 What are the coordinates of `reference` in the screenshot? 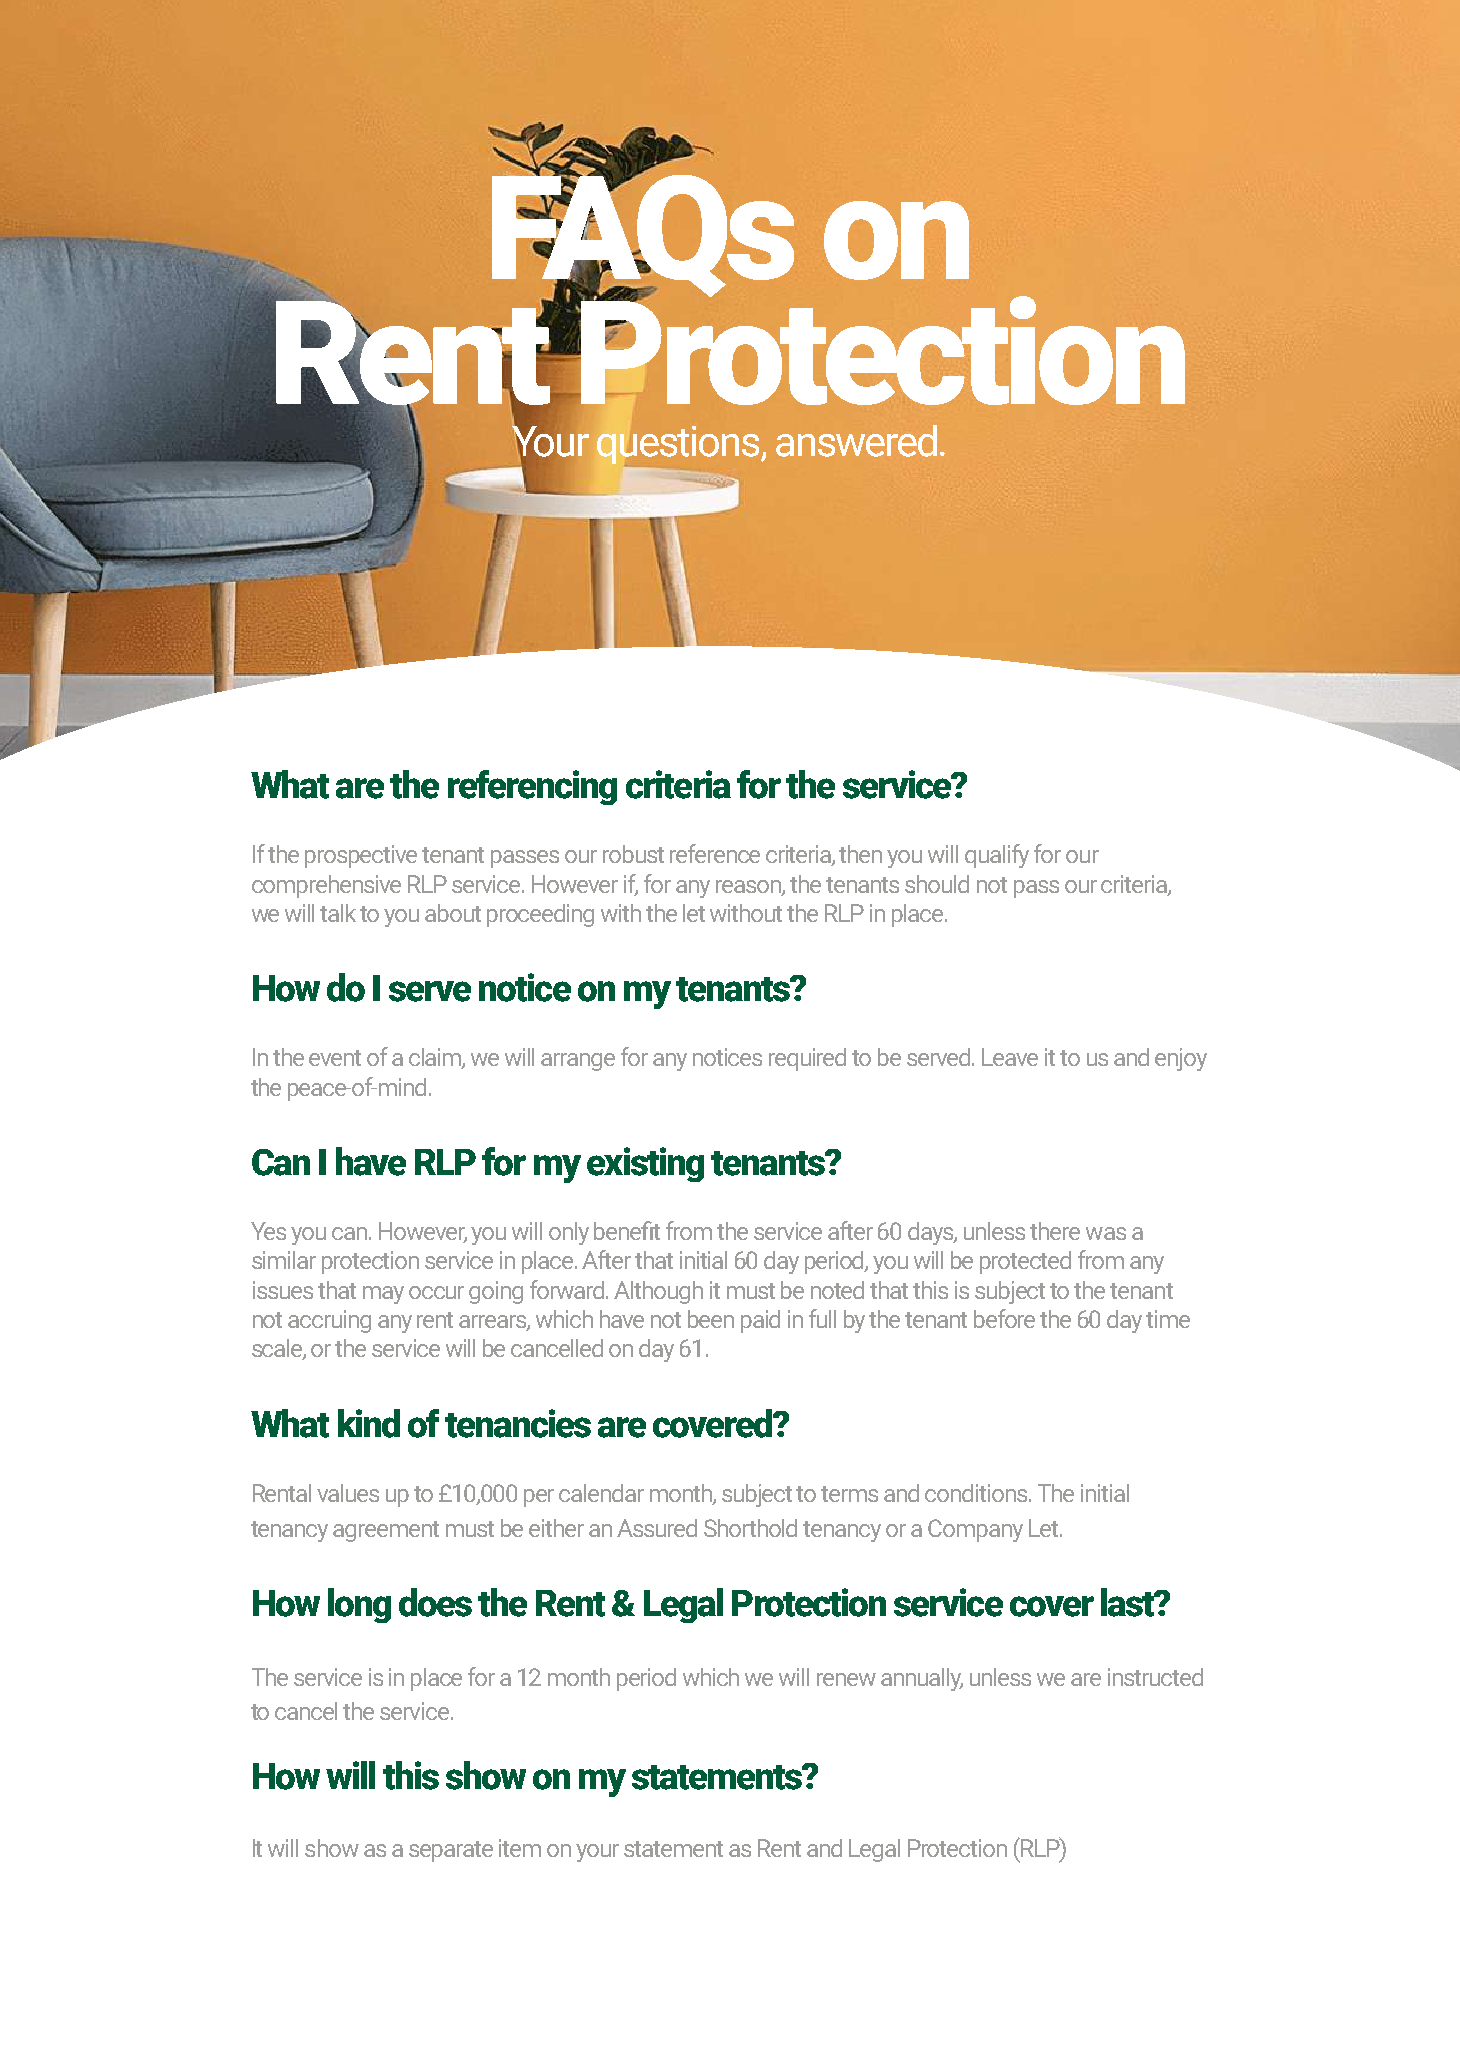 It's located at (715, 853).
